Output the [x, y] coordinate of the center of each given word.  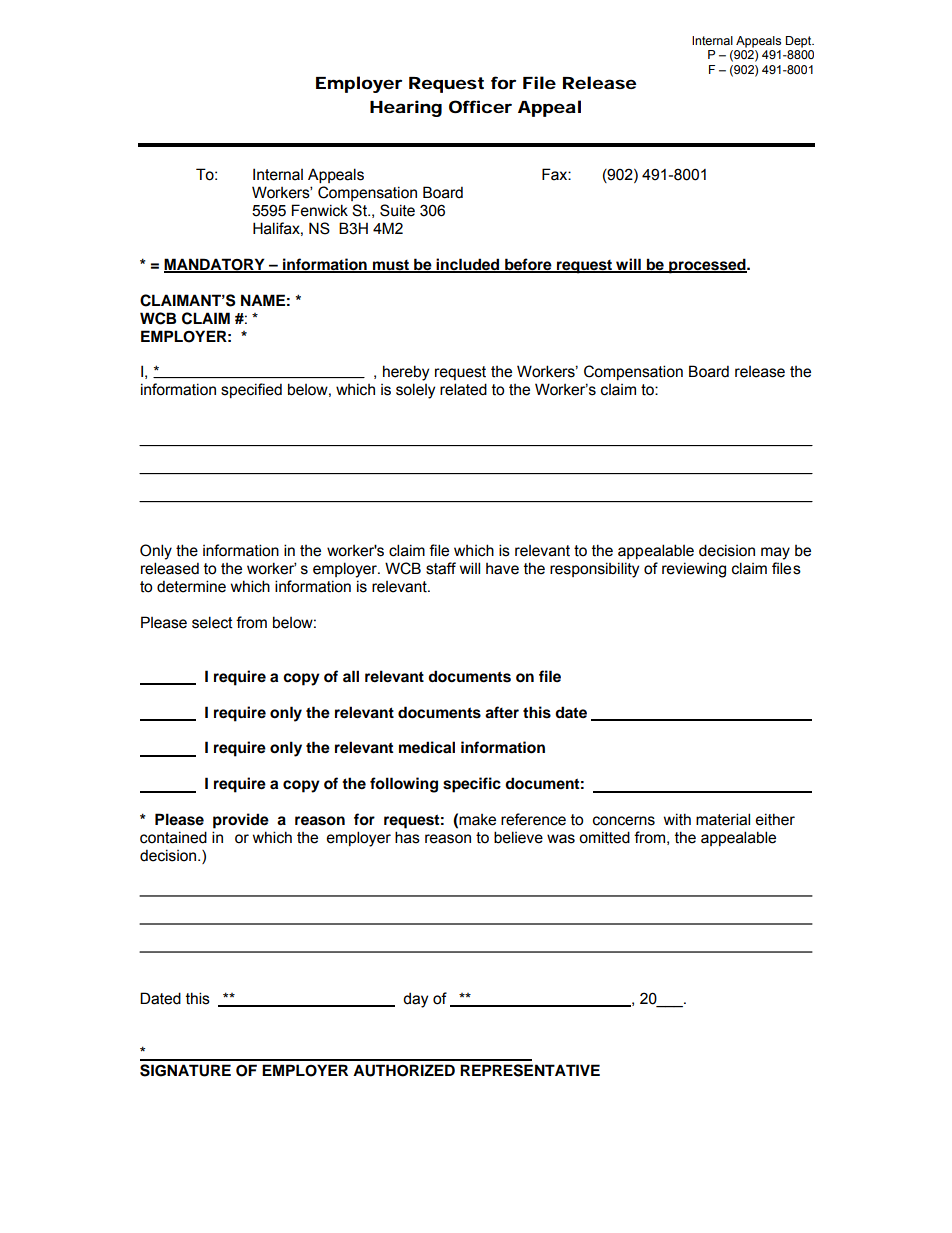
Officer [480, 106]
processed [707, 266]
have [502, 569]
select [212, 622]
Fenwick [320, 210]
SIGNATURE [185, 1070]
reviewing [694, 570]
